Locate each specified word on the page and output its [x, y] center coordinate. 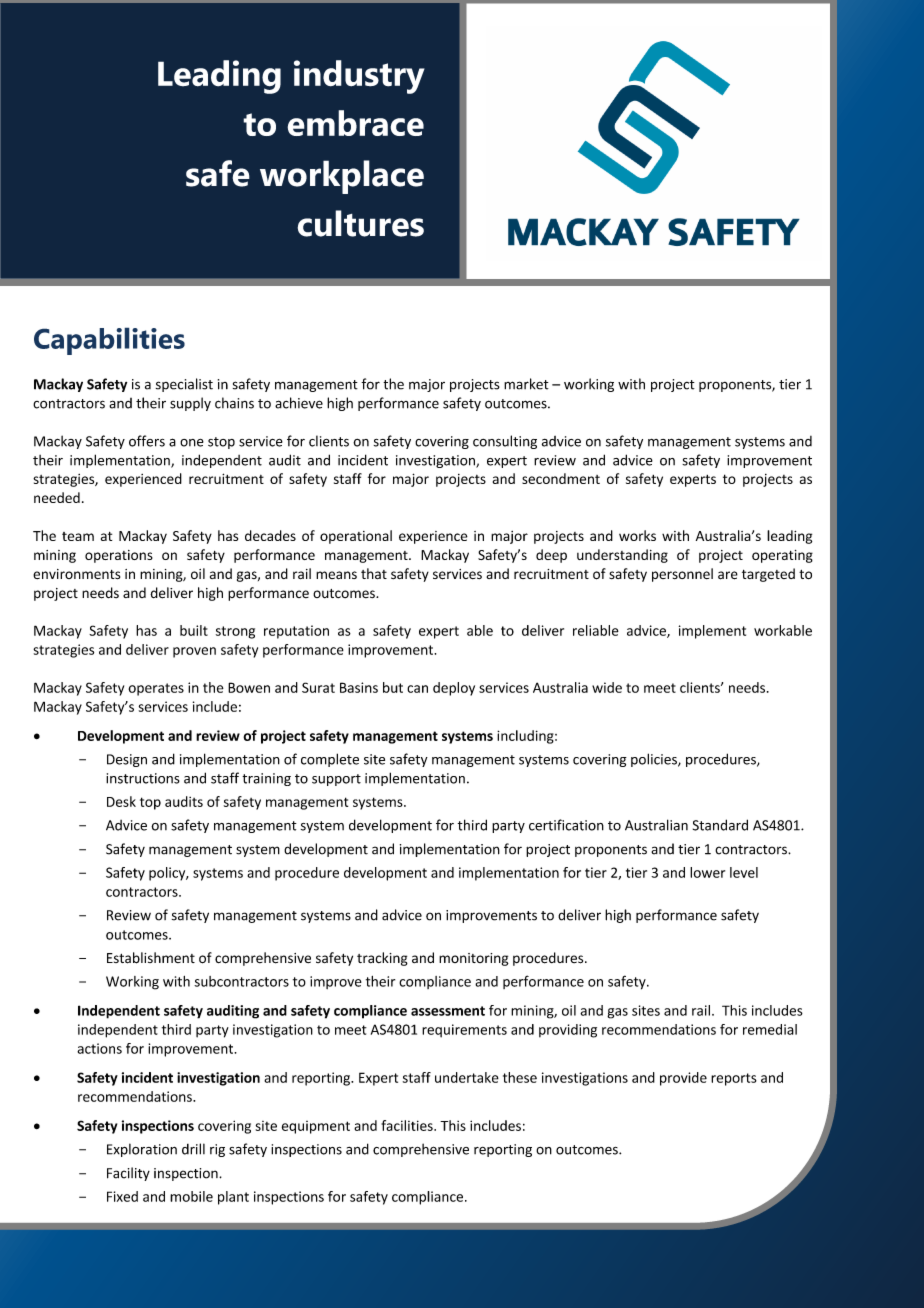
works [637, 535]
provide [683, 1079]
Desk [121, 801]
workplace [342, 177]
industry [359, 77]
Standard [720, 825]
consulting [505, 442]
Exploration [142, 1150]
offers [147, 441]
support [336, 780]
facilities [408, 1125]
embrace [355, 123]
